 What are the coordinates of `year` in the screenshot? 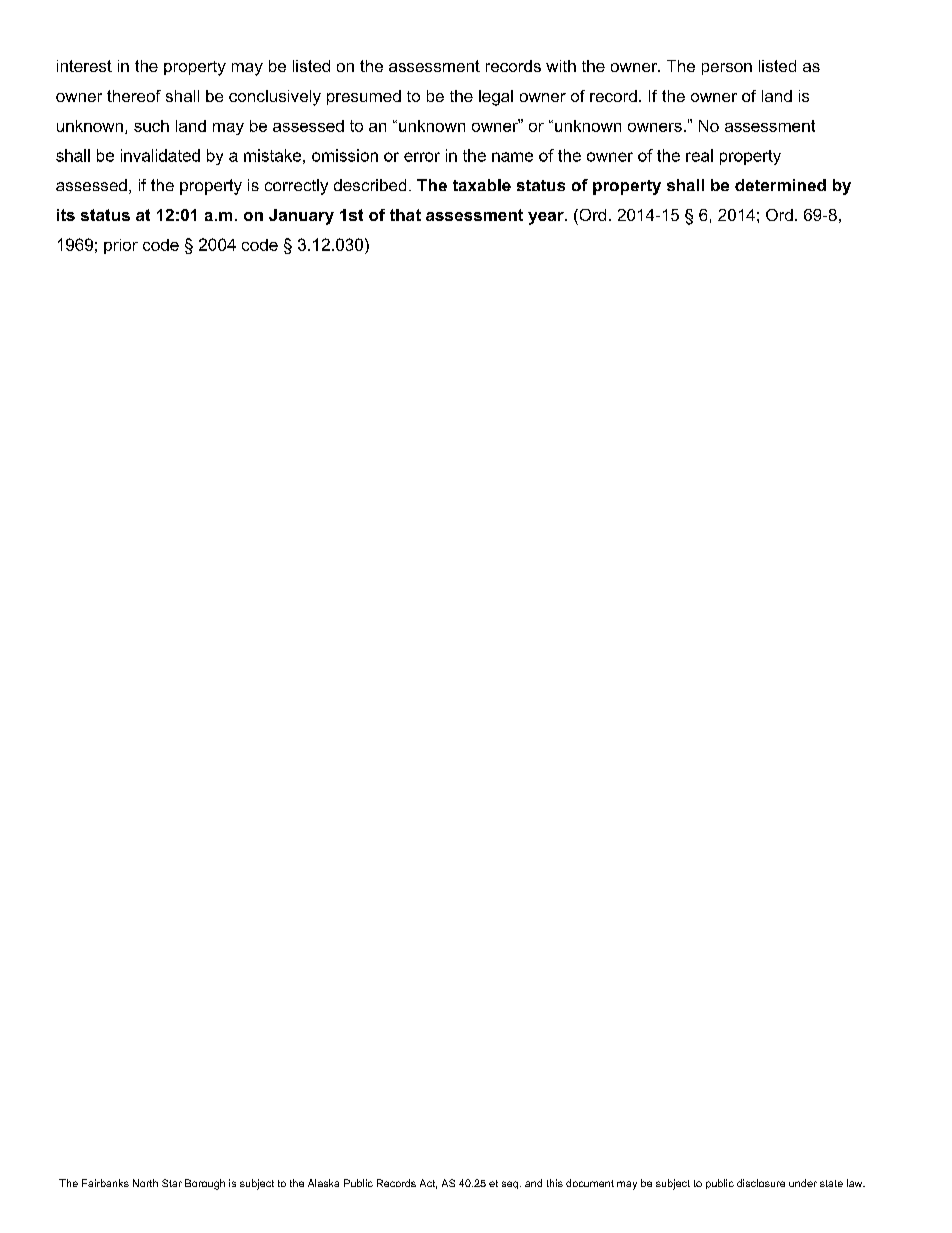 It's located at (547, 218).
